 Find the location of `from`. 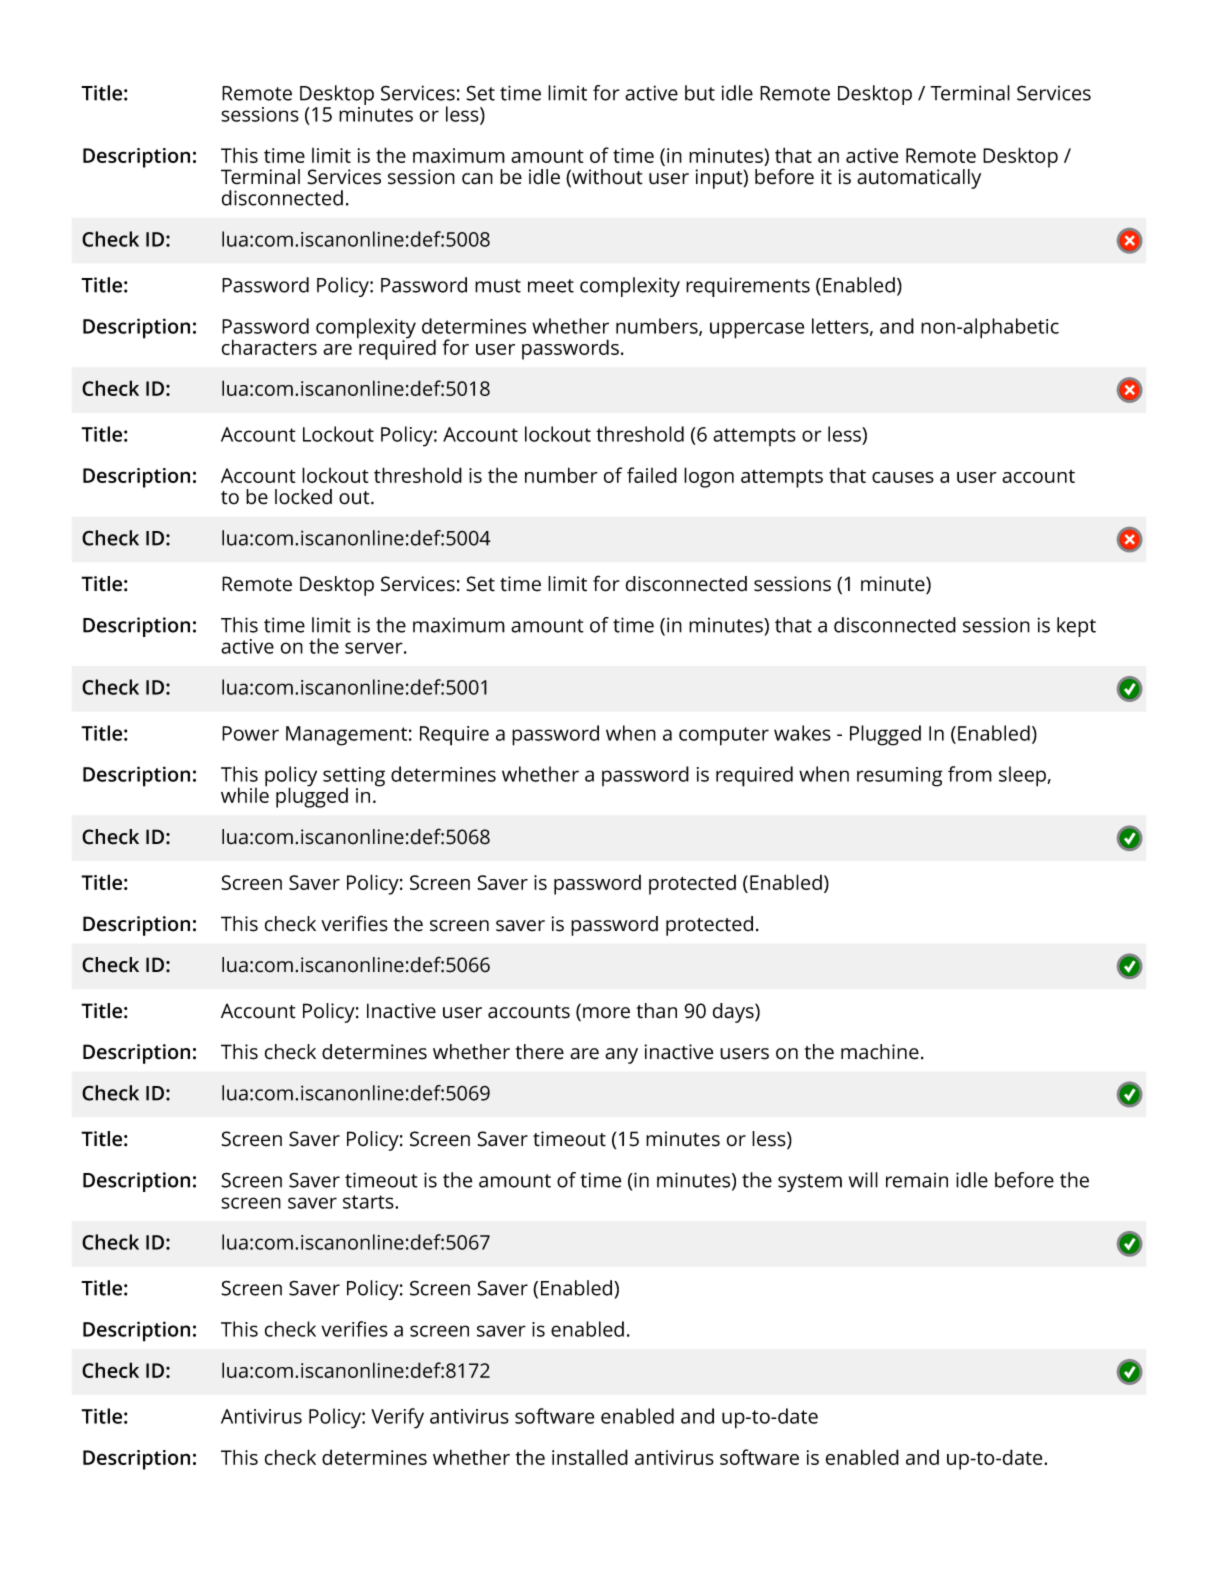

from is located at coordinates (970, 774).
